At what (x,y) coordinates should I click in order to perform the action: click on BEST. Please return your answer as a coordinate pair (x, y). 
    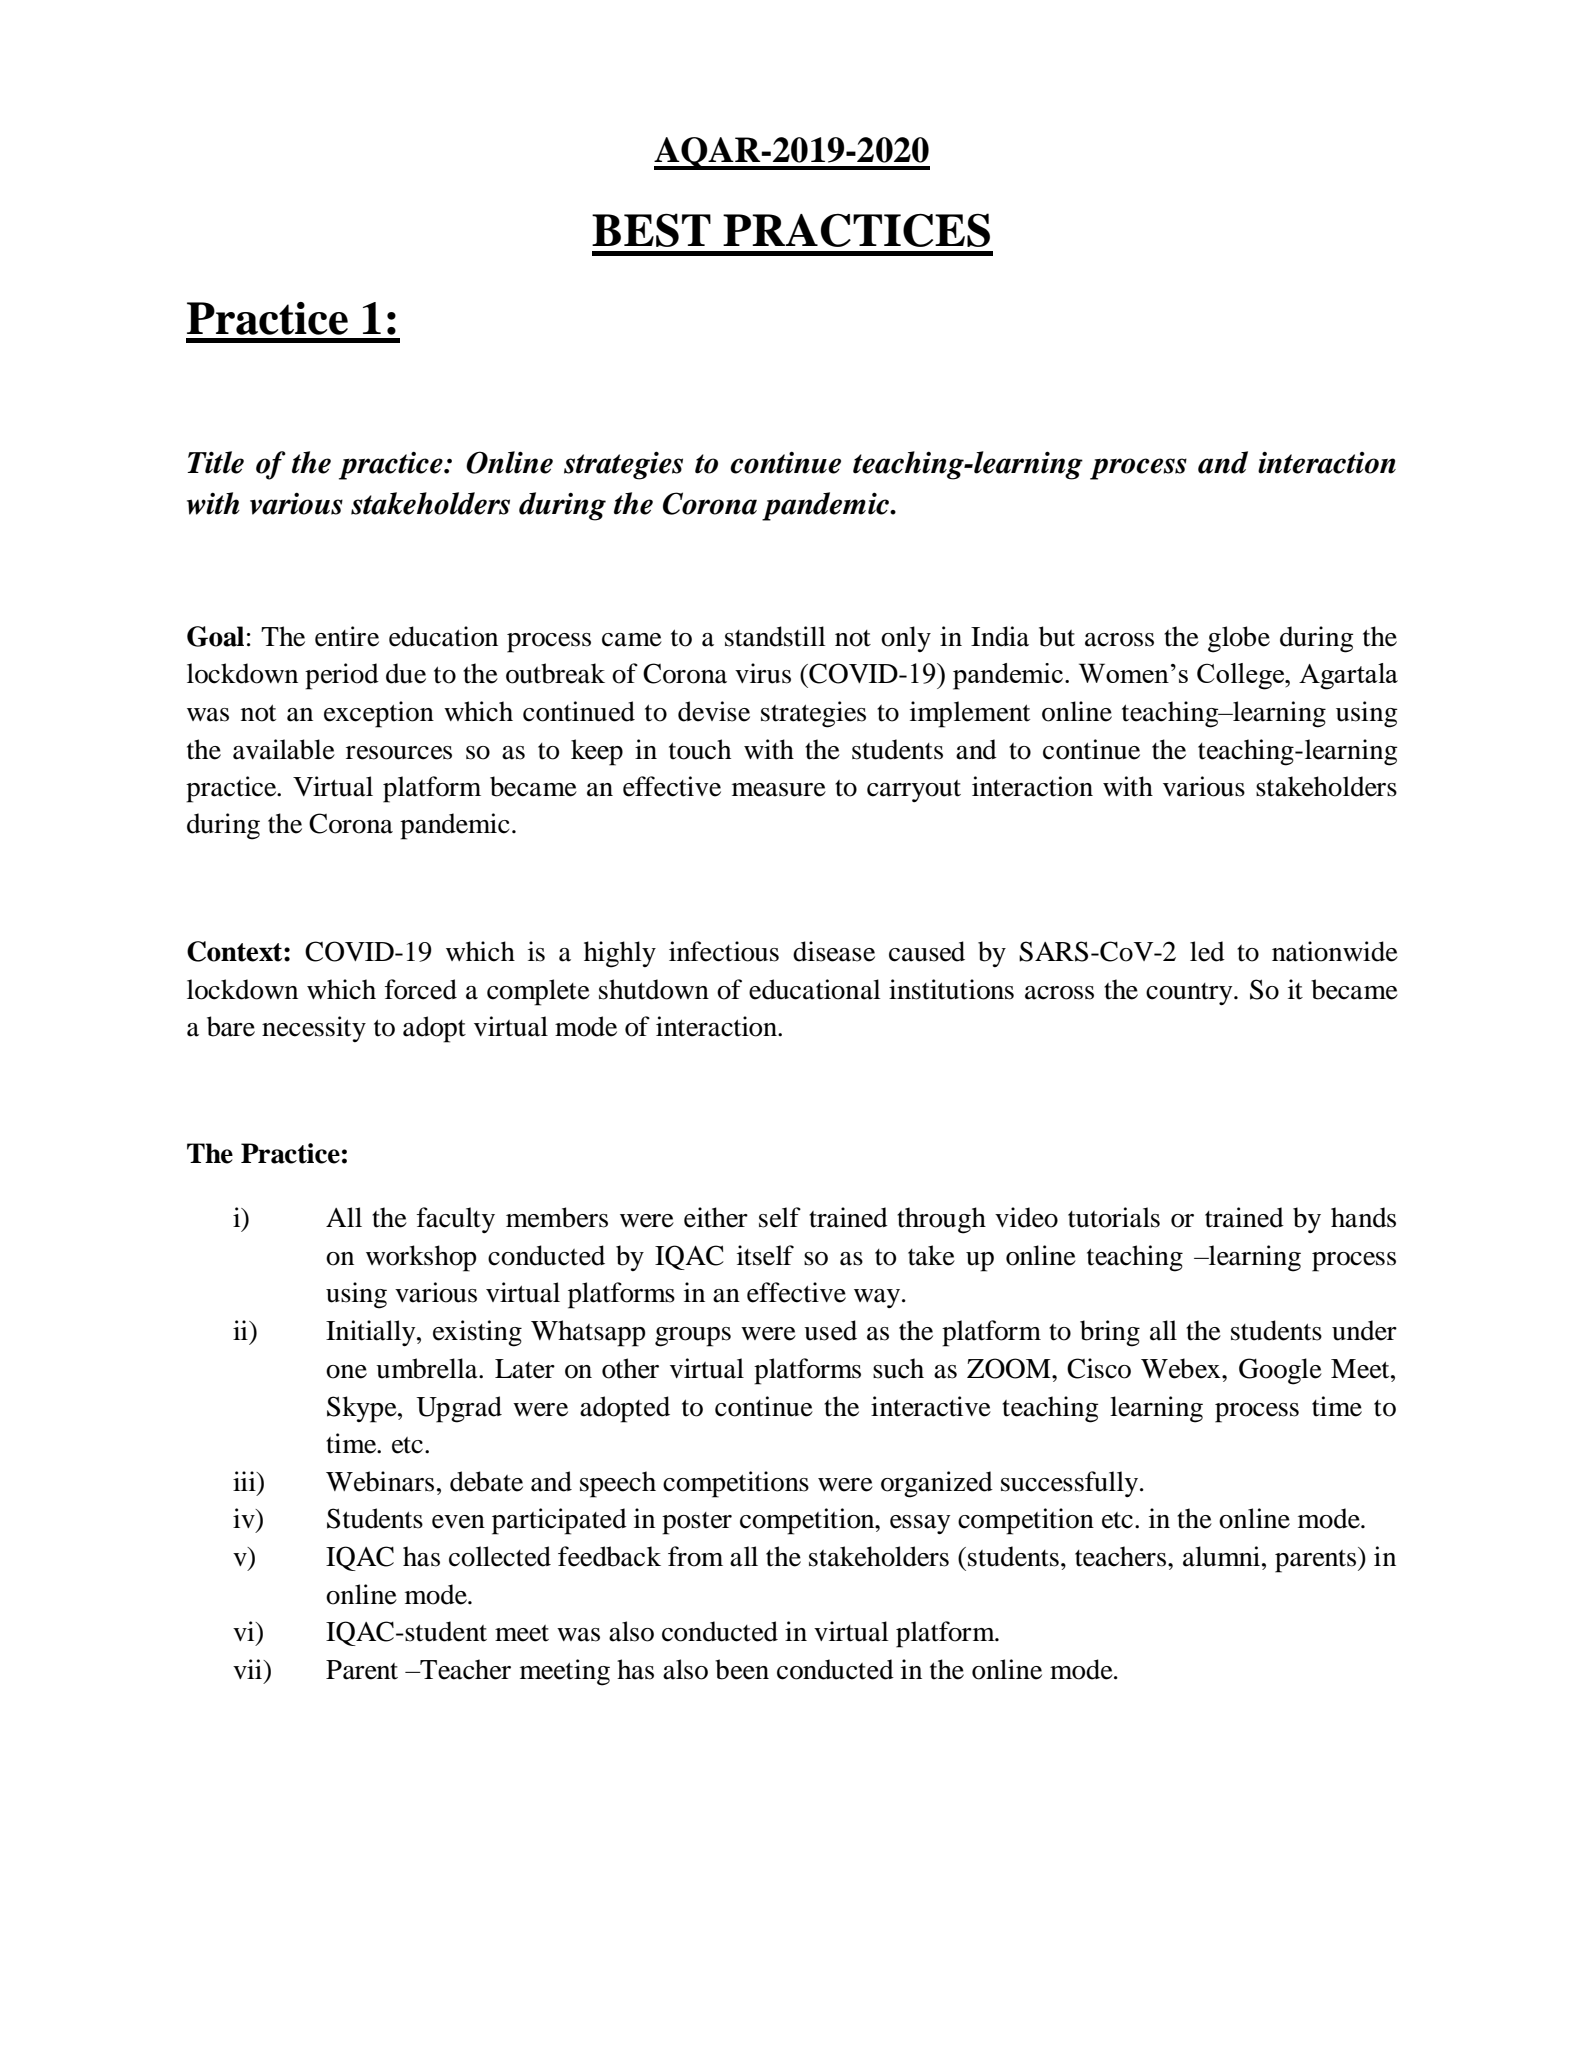
    Looking at the image, I should click on (651, 230).
